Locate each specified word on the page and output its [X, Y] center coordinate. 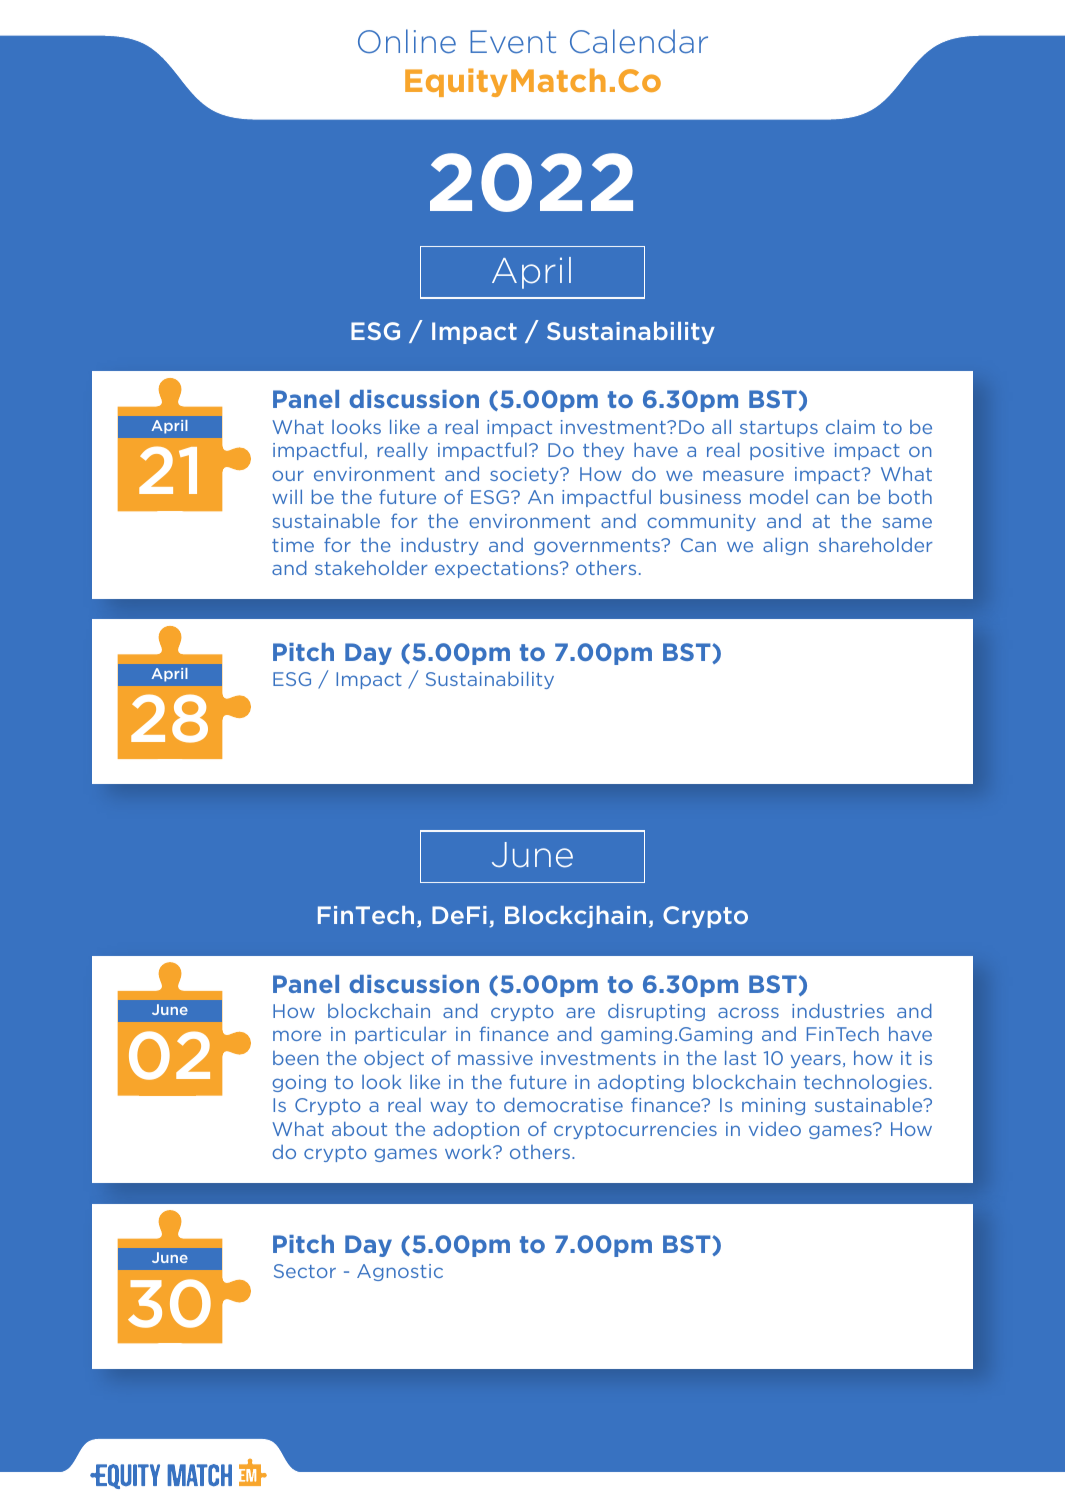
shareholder [876, 545]
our [288, 476]
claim [850, 426]
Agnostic [400, 1272]
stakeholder [371, 567]
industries [838, 1010]
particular [401, 1035]
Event [513, 42]
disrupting [656, 1012]
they [603, 451]
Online [407, 41]
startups [779, 429]
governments [598, 547]
